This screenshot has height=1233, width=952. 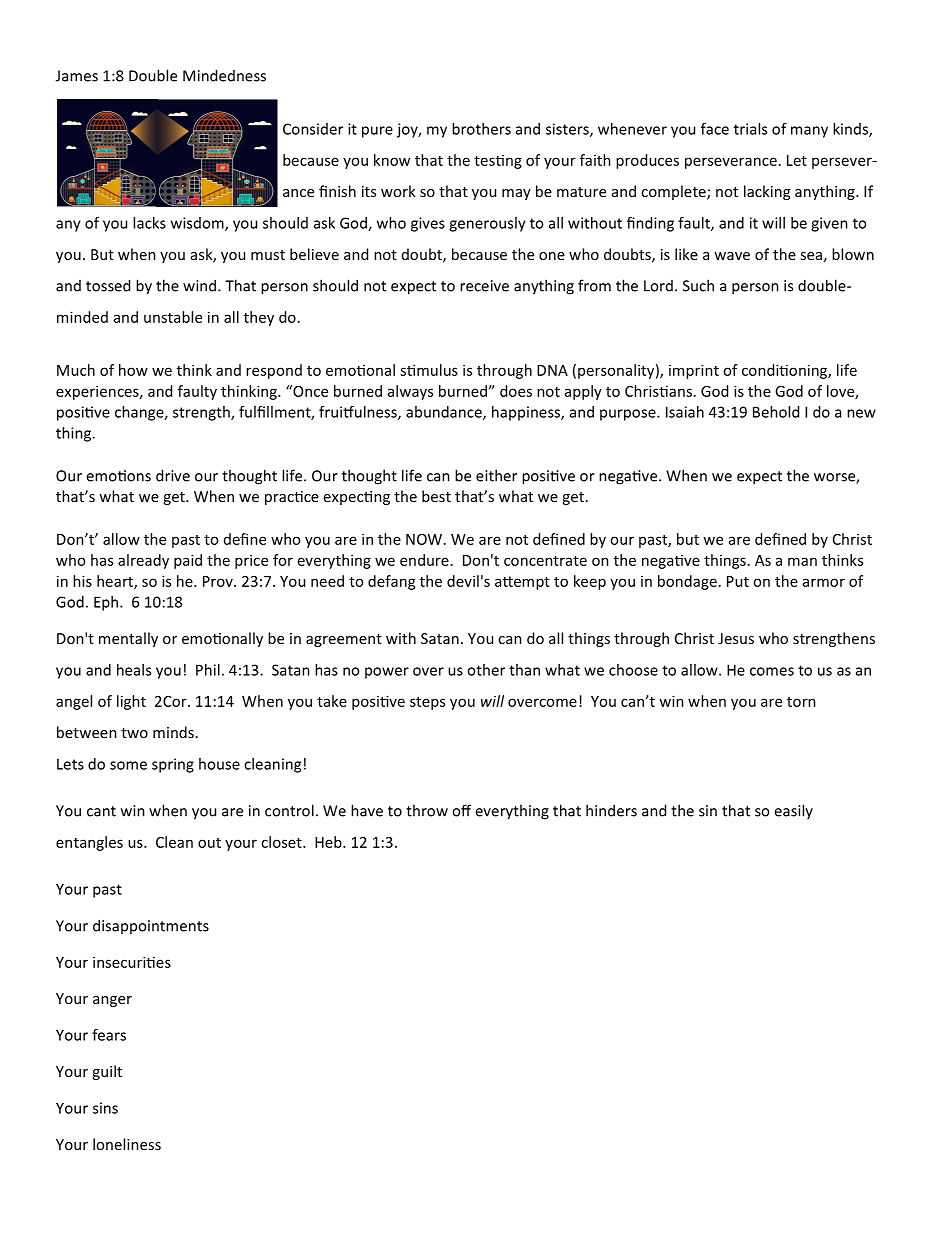 I want to click on off, so click(x=461, y=810).
